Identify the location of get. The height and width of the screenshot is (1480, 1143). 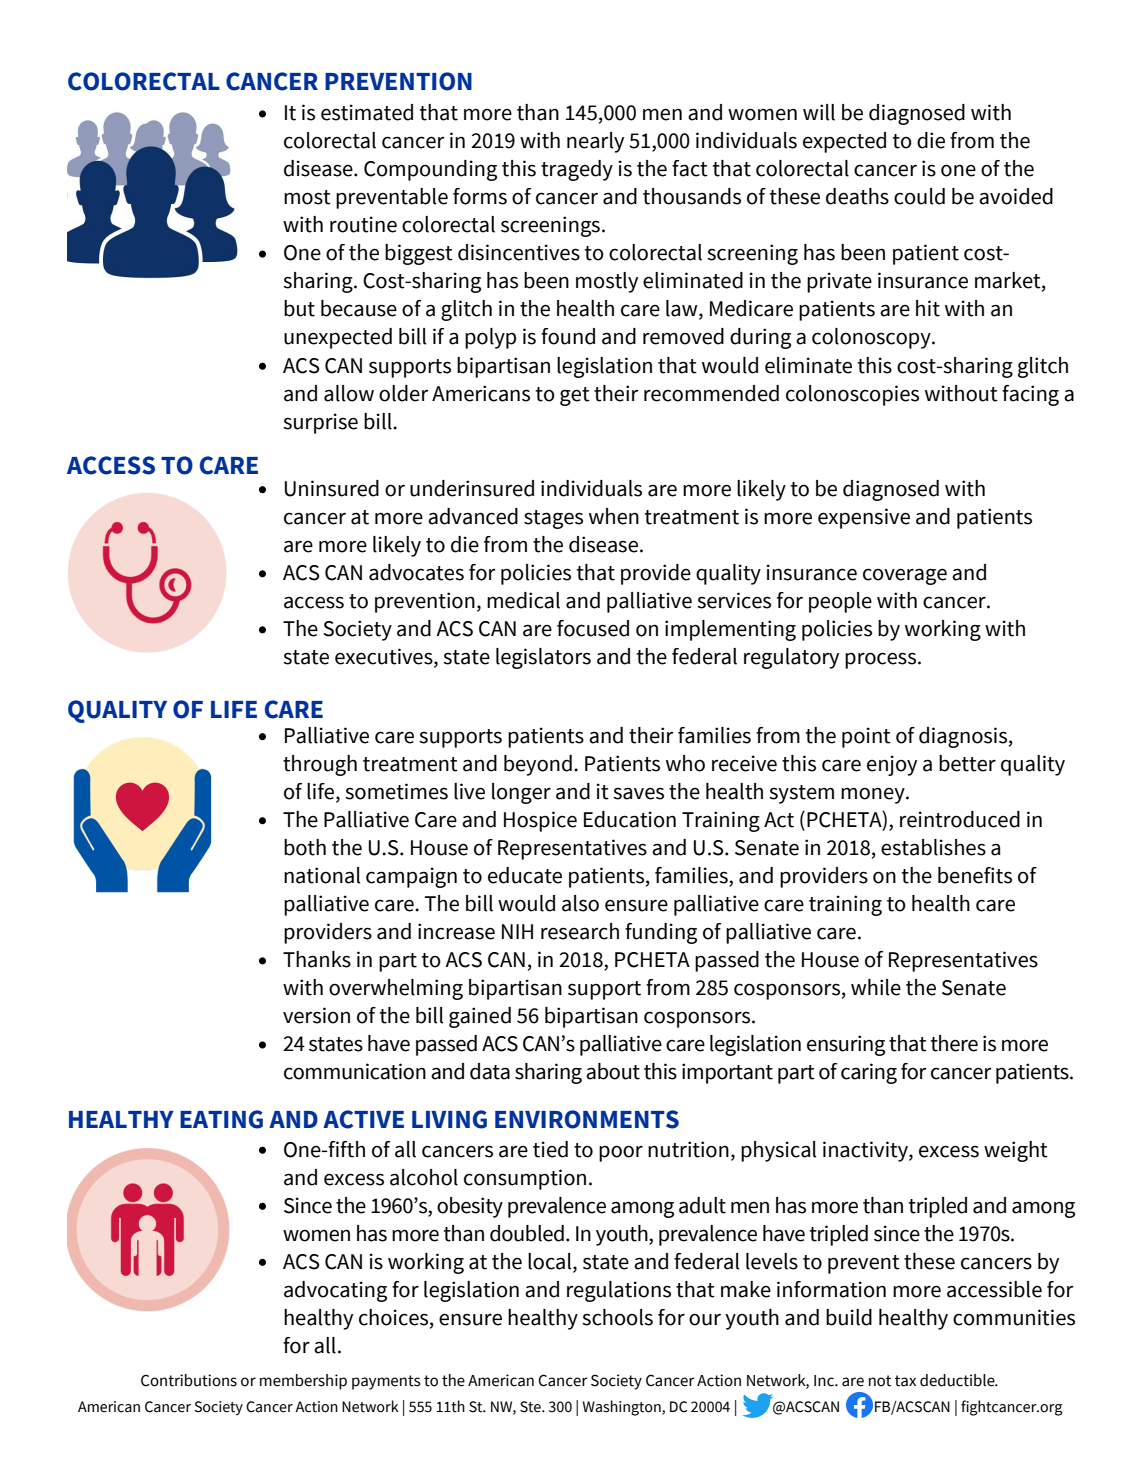
(575, 396).
